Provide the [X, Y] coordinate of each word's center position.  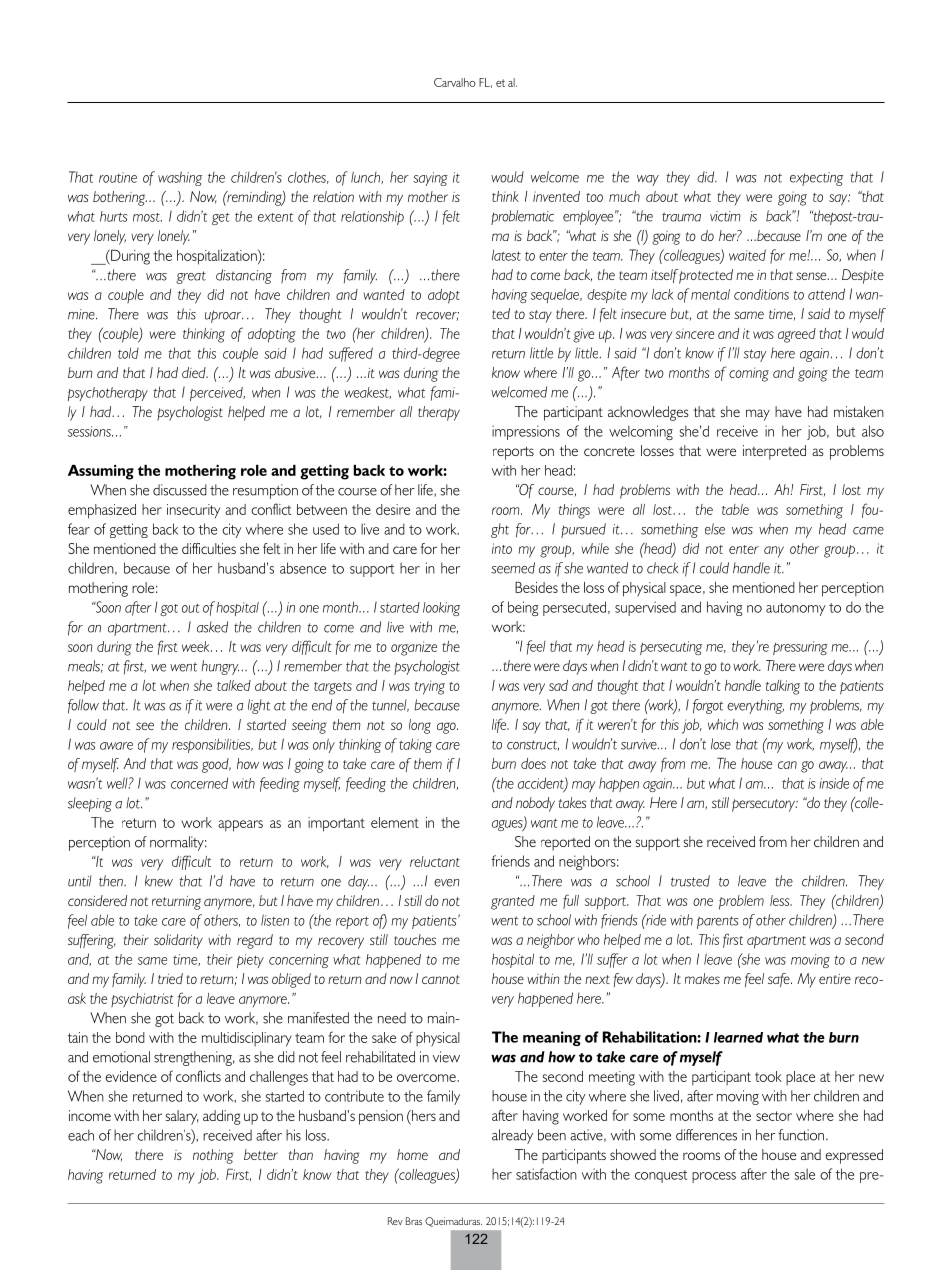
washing [180, 178]
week [197, 646]
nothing [213, 1156]
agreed [797, 335]
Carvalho [455, 82]
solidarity [178, 941]
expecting [816, 179]
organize [414, 648]
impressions [526, 432]
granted [513, 902]
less [781, 900]
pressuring [800, 648]
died [195, 372]
